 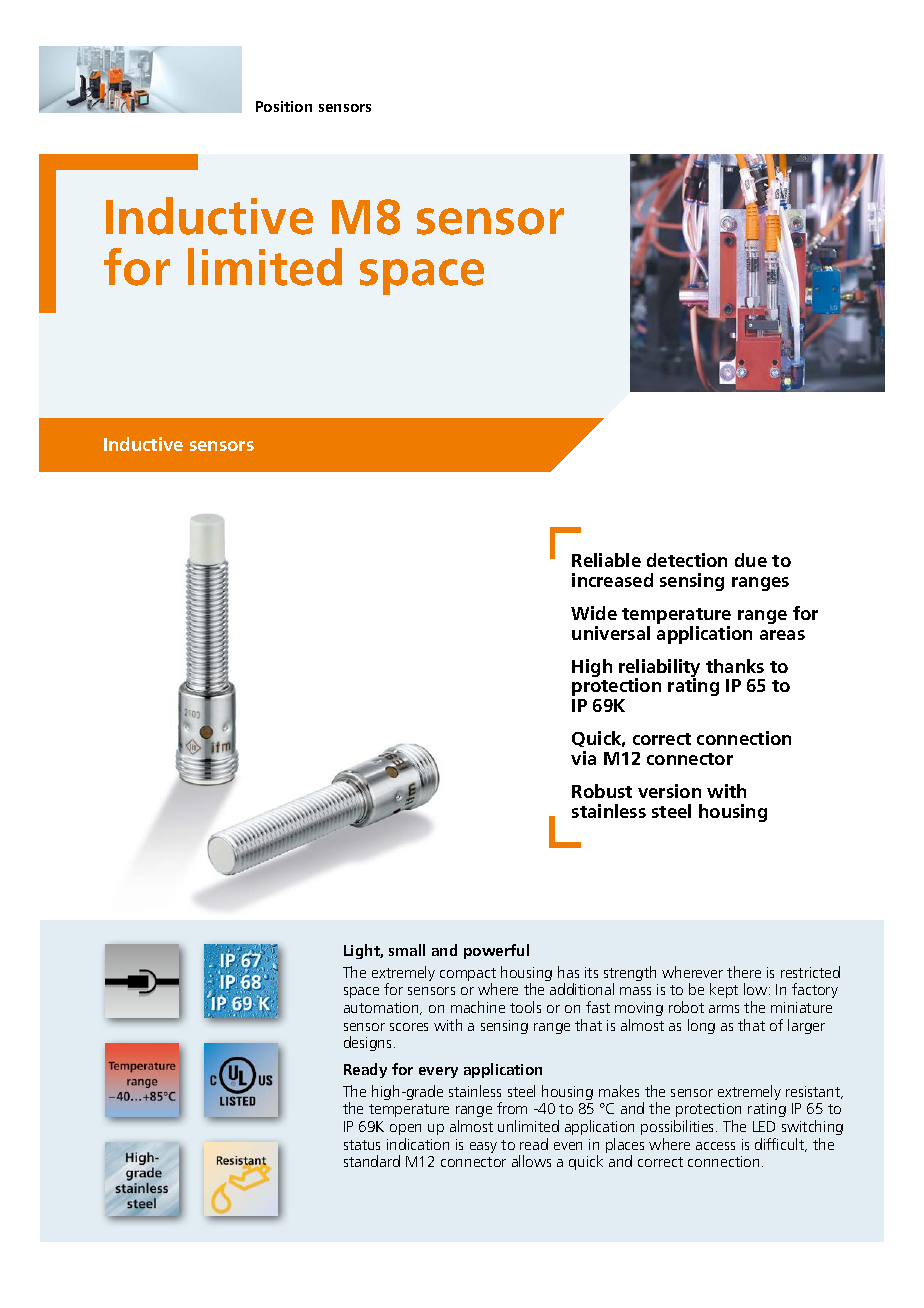 I want to click on there, so click(x=744, y=972).
